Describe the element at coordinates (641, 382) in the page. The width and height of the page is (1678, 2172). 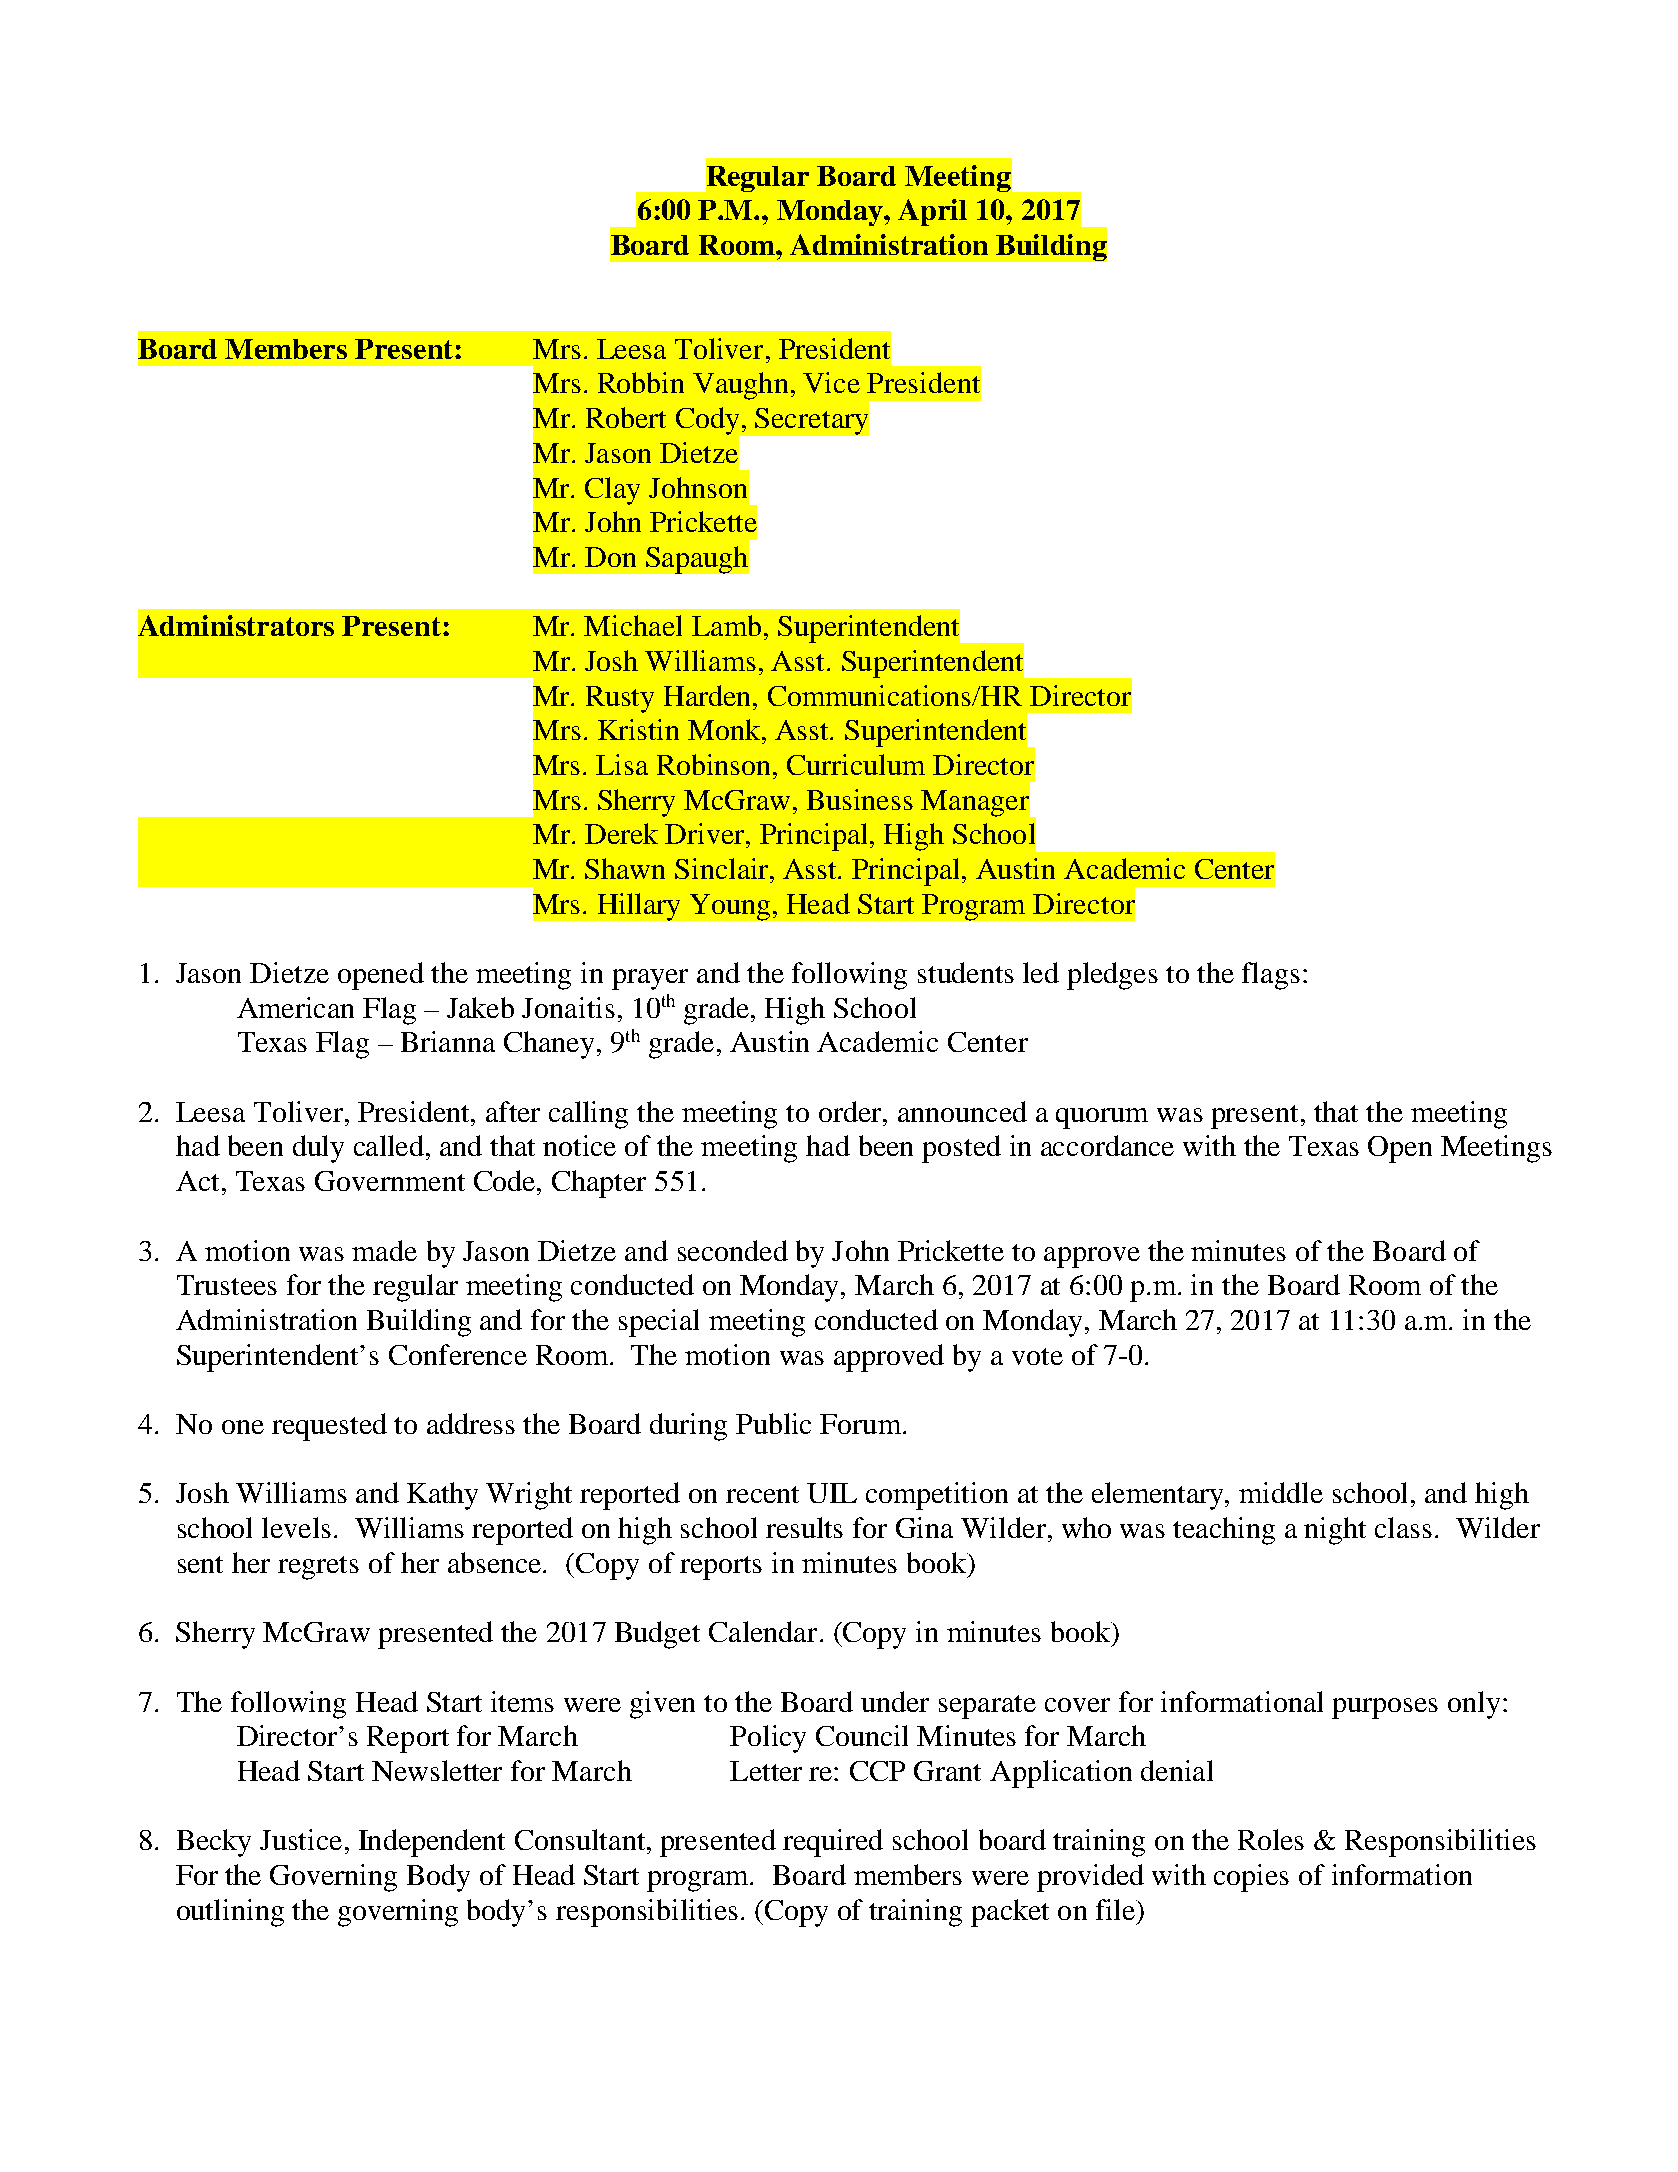
I see `Robbin` at that location.
